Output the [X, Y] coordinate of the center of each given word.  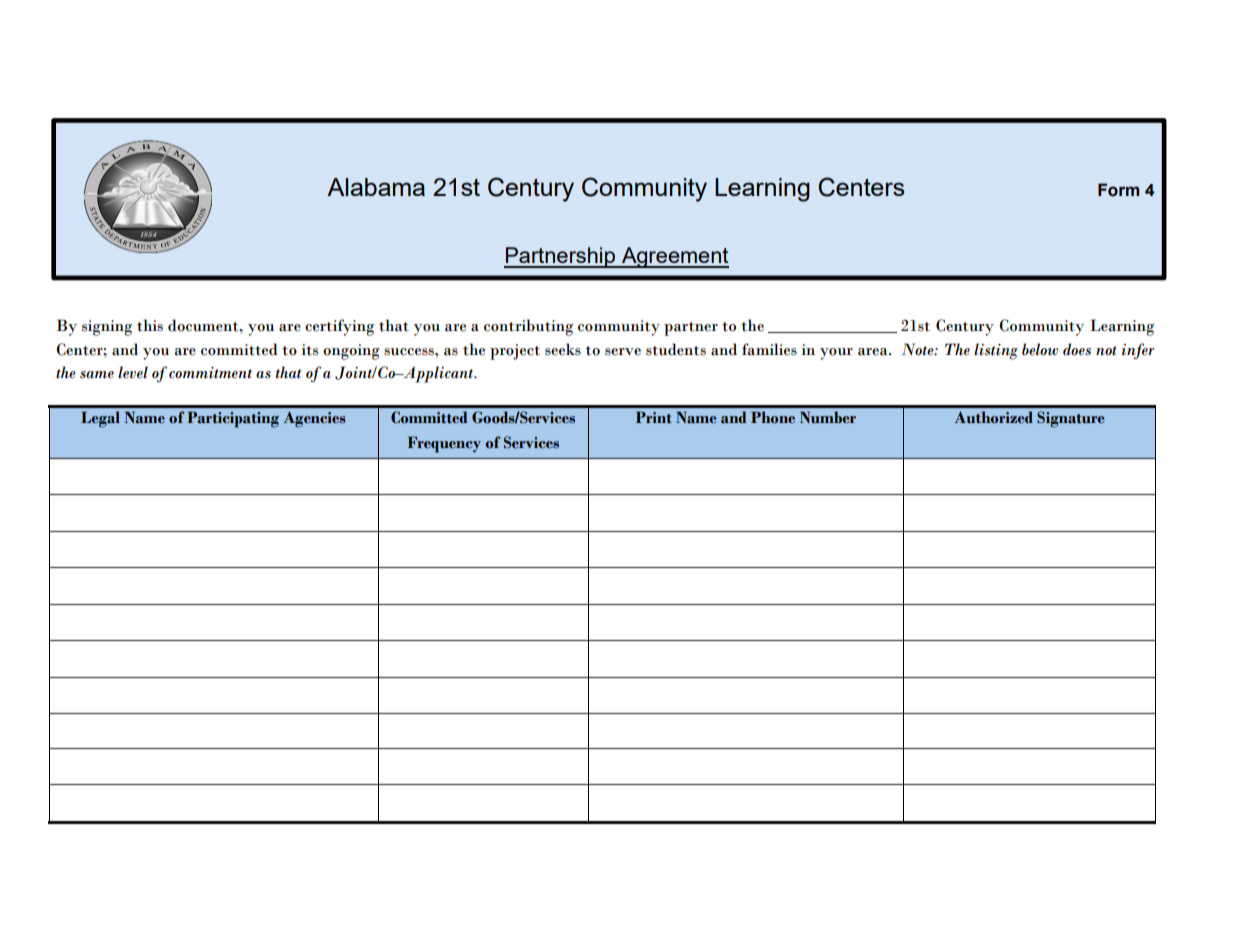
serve [623, 352]
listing [996, 351]
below [1040, 349]
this [150, 325]
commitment [210, 373]
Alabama [376, 187]
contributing [528, 327]
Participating [233, 420]
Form [1118, 190]
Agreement [674, 257]
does [1077, 349]
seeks [563, 349]
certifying [339, 327]
